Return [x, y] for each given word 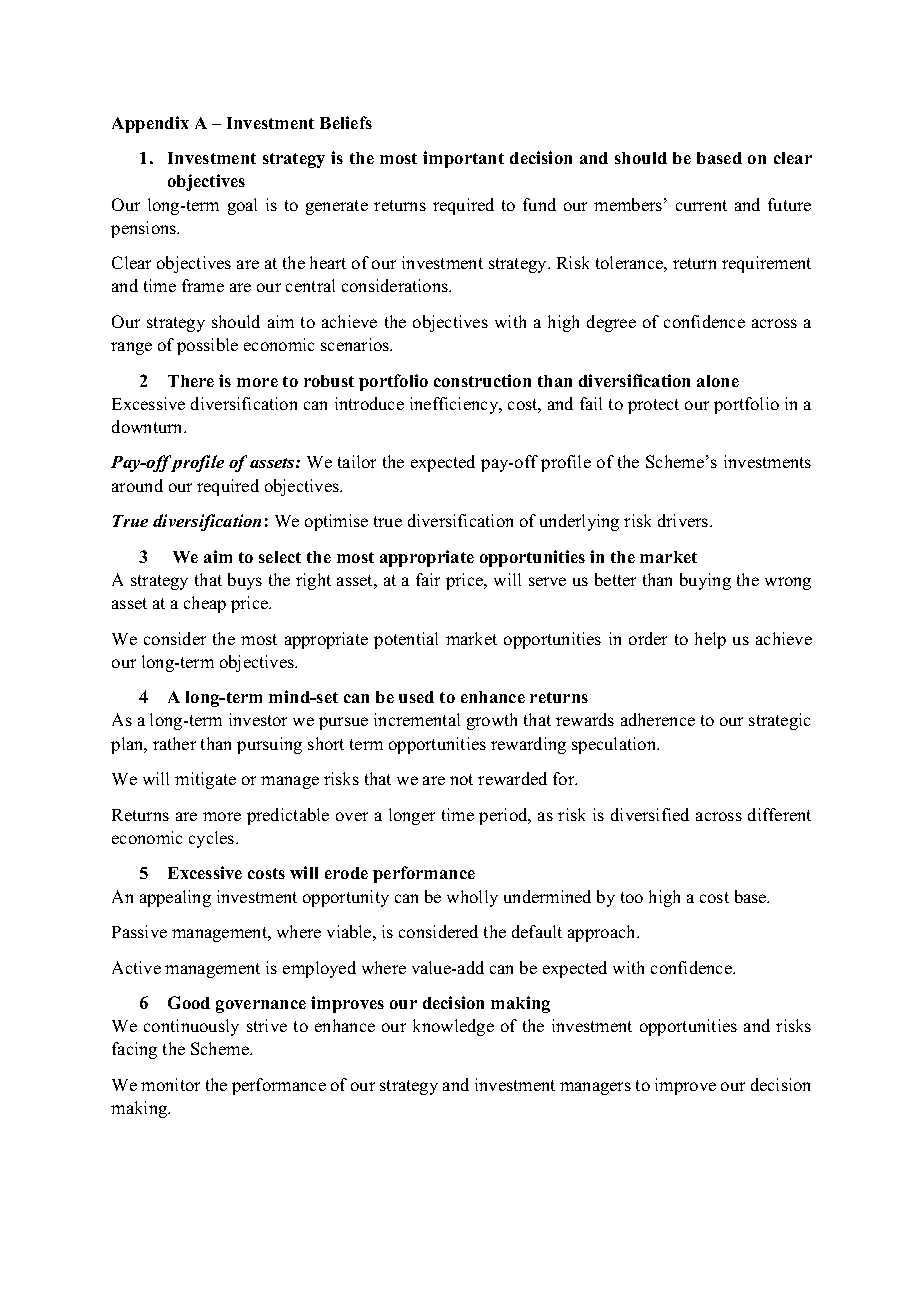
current [701, 205]
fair [428, 579]
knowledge [453, 1027]
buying [705, 581]
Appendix [150, 124]
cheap [205, 604]
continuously [191, 1027]
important [463, 159]
